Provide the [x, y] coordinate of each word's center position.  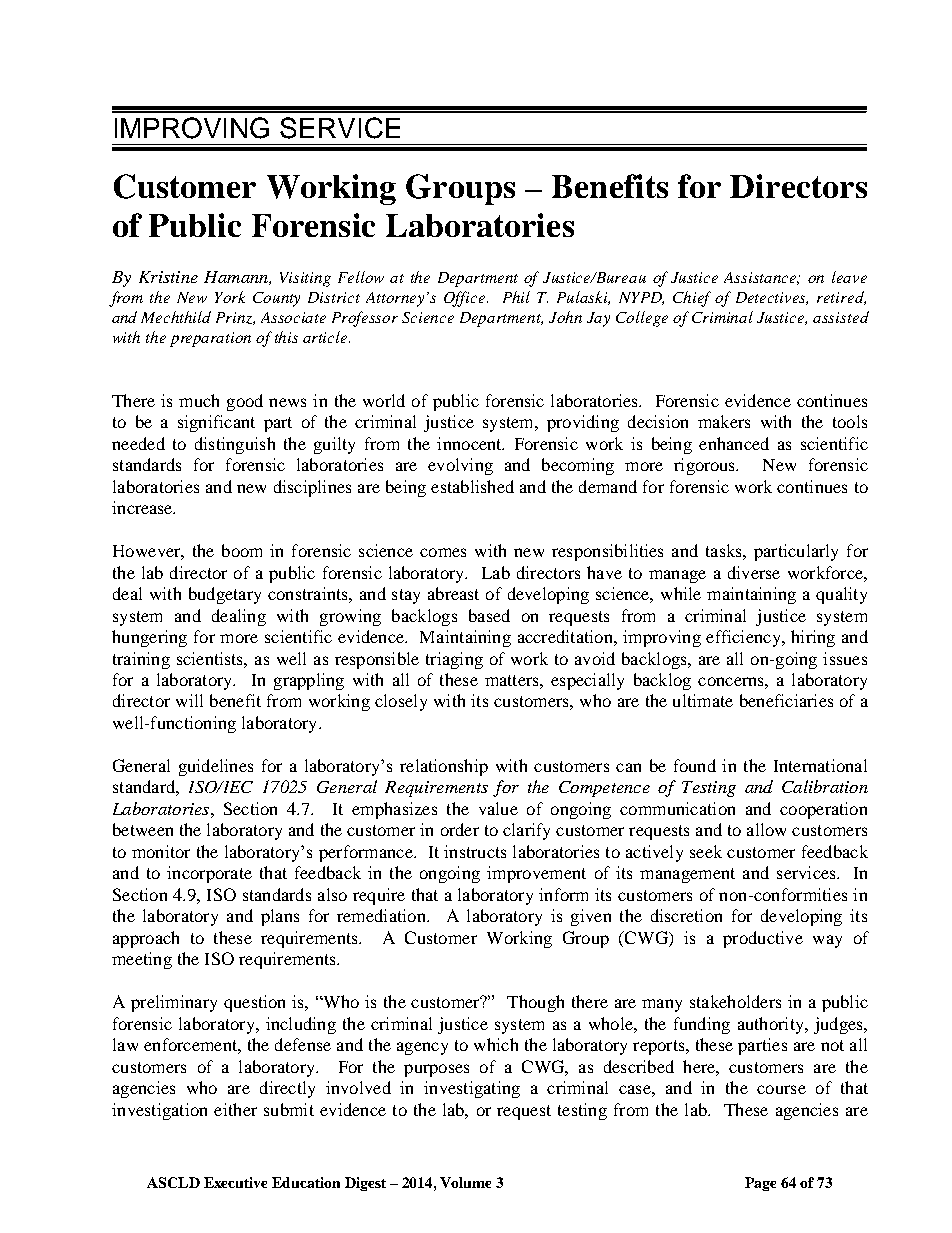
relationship [444, 767]
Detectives [772, 298]
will [189, 700]
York [230, 297]
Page [760, 1184]
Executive [235, 1182]
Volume [465, 1182]
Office [466, 299]
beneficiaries [786, 700]
